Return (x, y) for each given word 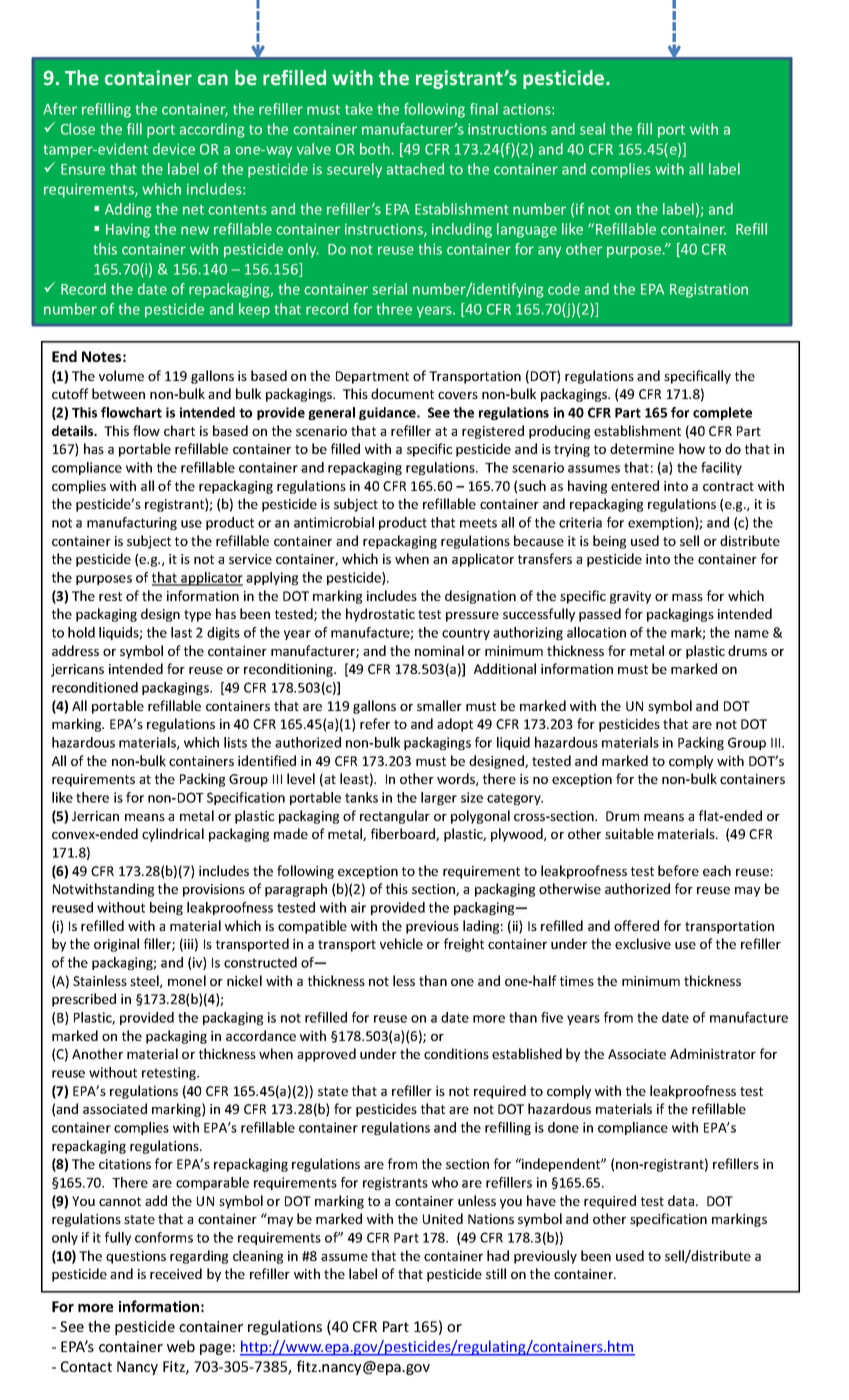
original (116, 945)
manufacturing (132, 523)
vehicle (401, 943)
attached (415, 169)
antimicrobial (334, 522)
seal (592, 129)
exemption (662, 523)
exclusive (643, 943)
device (174, 149)
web (181, 1346)
